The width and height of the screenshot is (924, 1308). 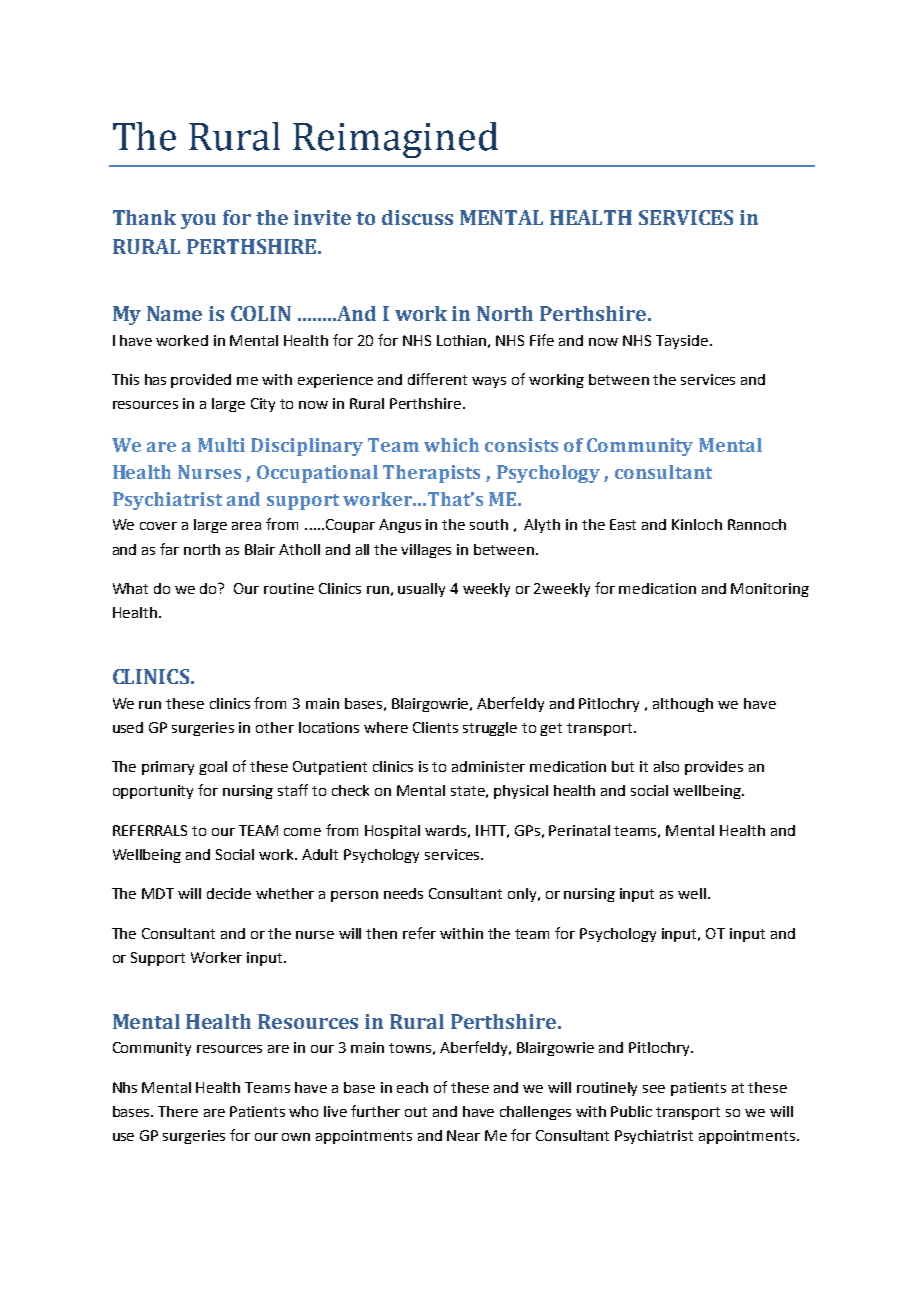 I want to click on There, so click(x=178, y=1111).
